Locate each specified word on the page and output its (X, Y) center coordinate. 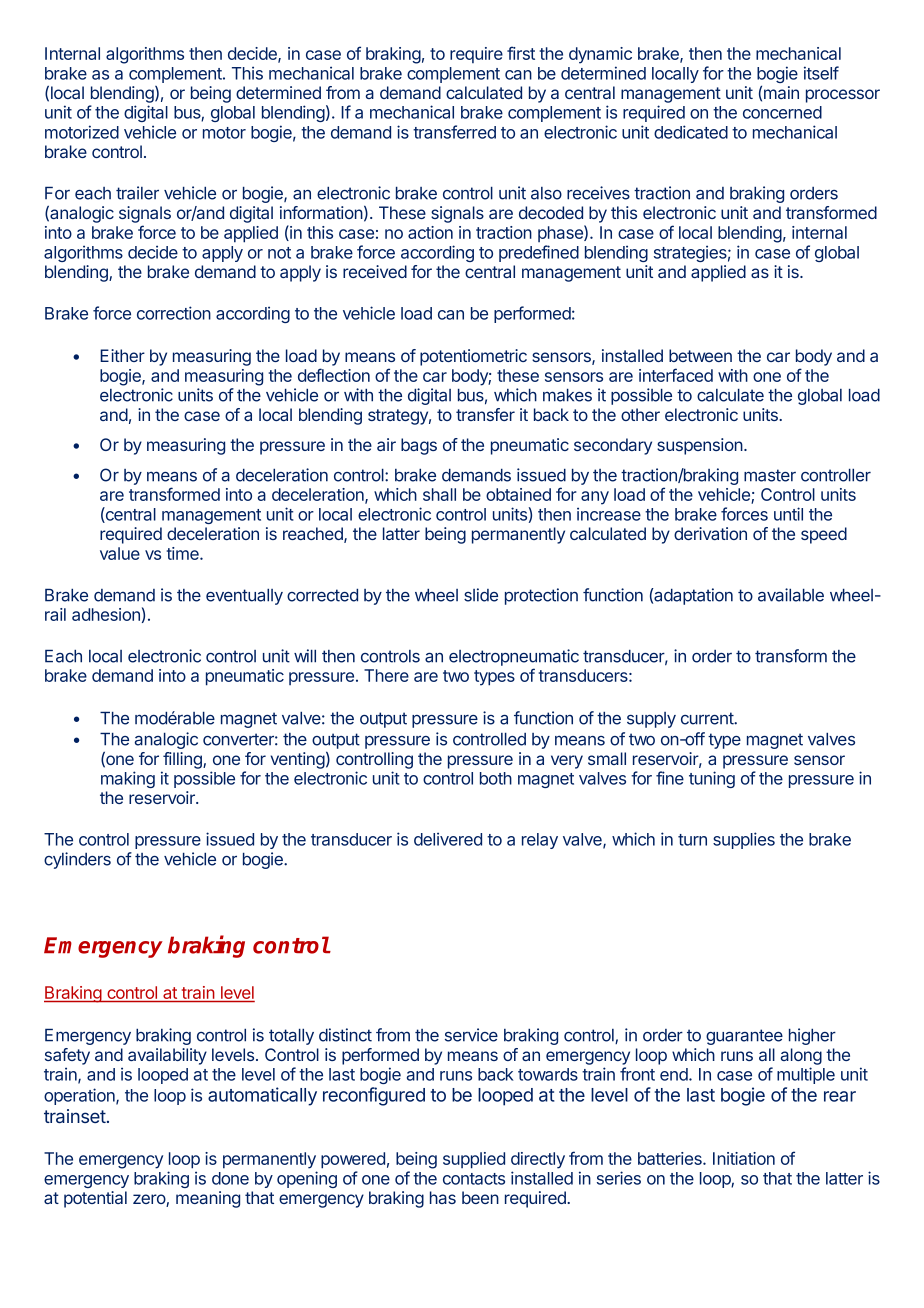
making (128, 779)
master (770, 475)
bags (419, 446)
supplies (744, 840)
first (521, 53)
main (781, 92)
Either (122, 355)
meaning (208, 1199)
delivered (448, 839)
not (279, 253)
